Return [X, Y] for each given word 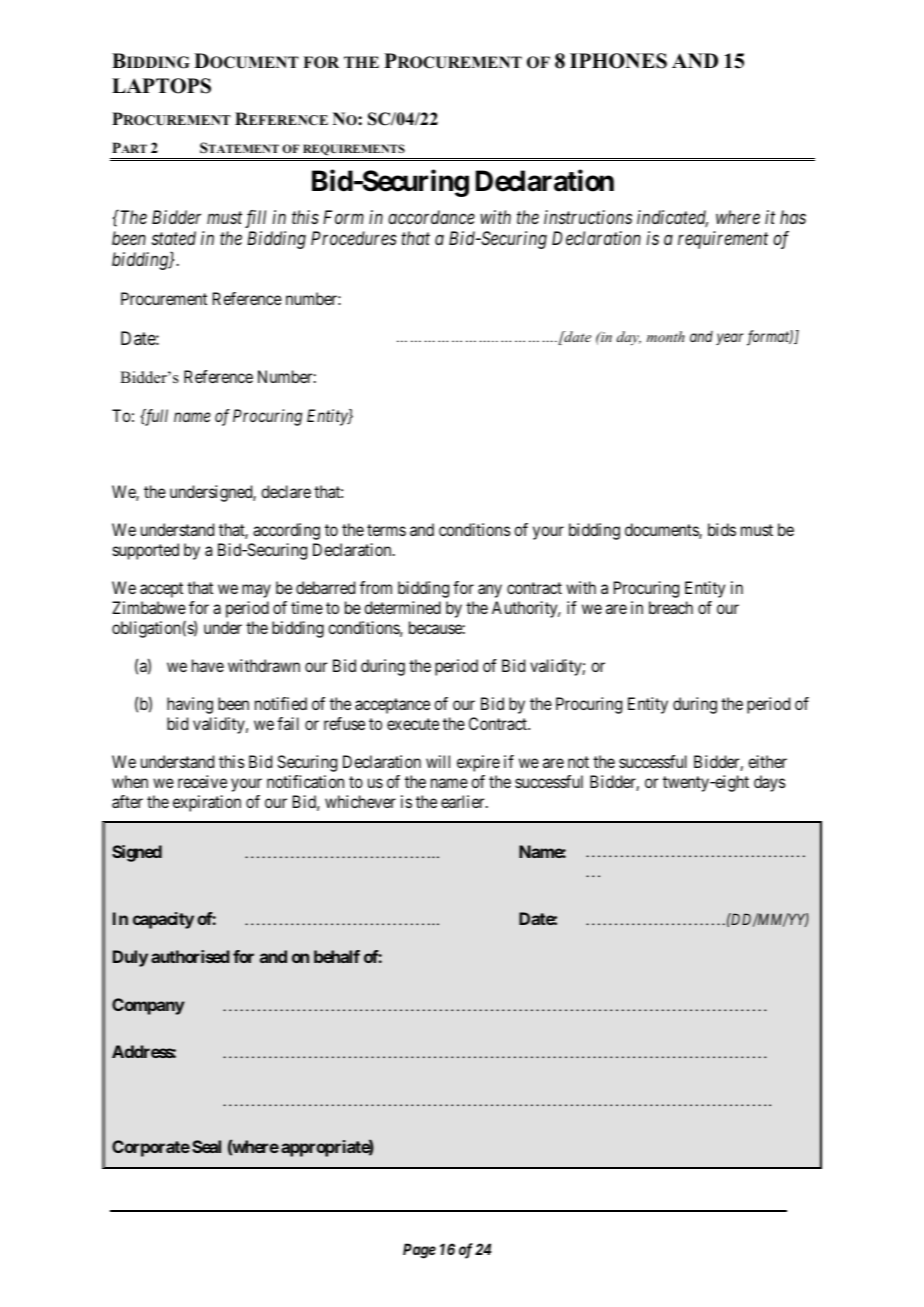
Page [419, 1251]
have [208, 665]
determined [402, 607]
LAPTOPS [161, 86]
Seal [206, 1146]
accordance [431, 217]
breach [671, 607]
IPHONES [618, 61]
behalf [337, 956]
